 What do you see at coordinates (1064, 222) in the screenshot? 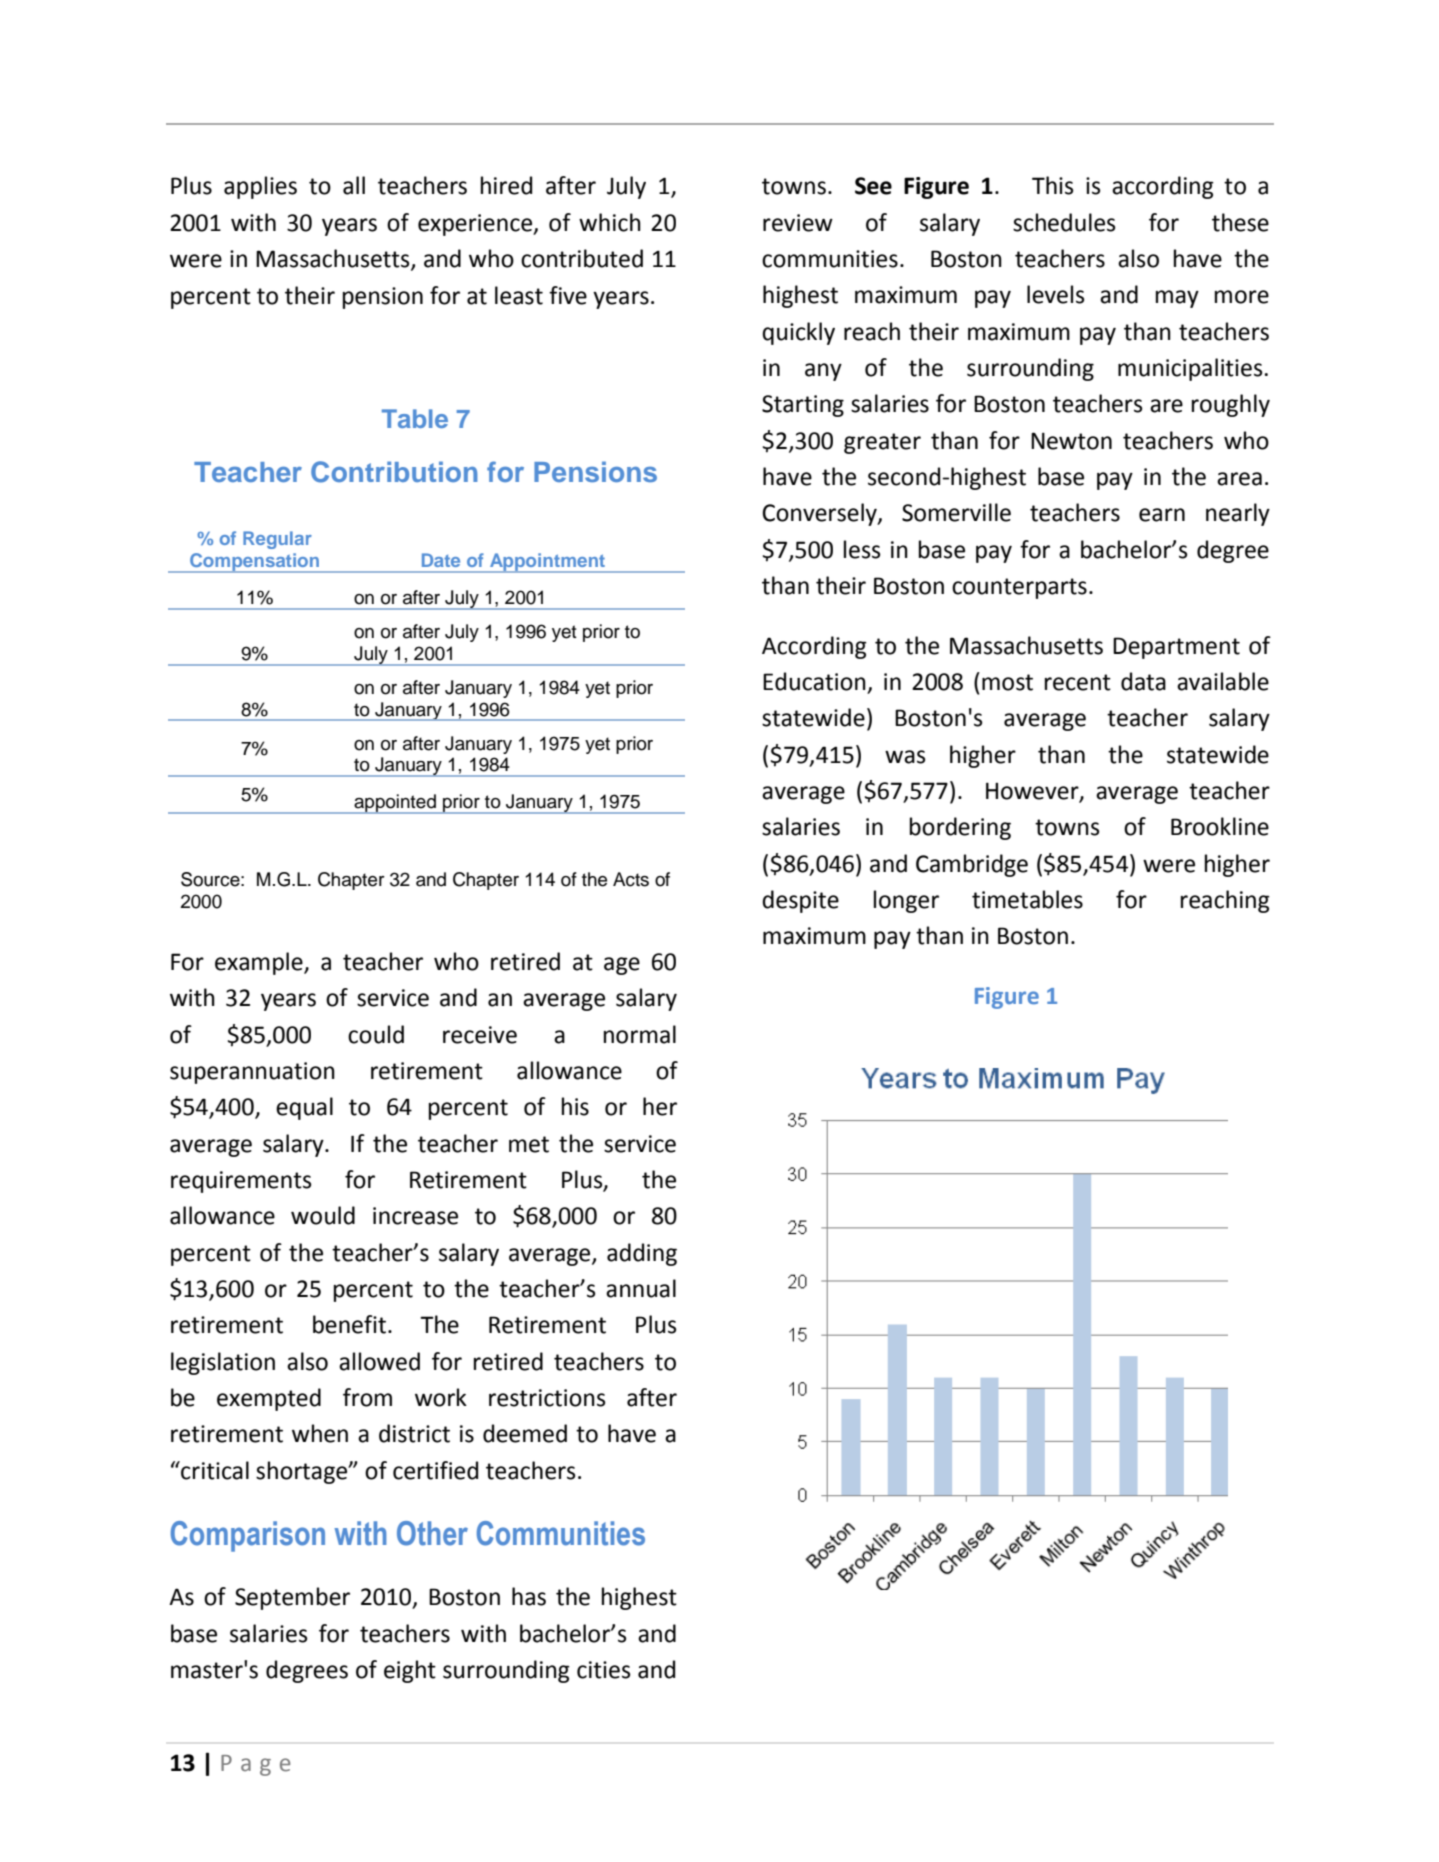
I see `schedules` at bounding box center [1064, 222].
